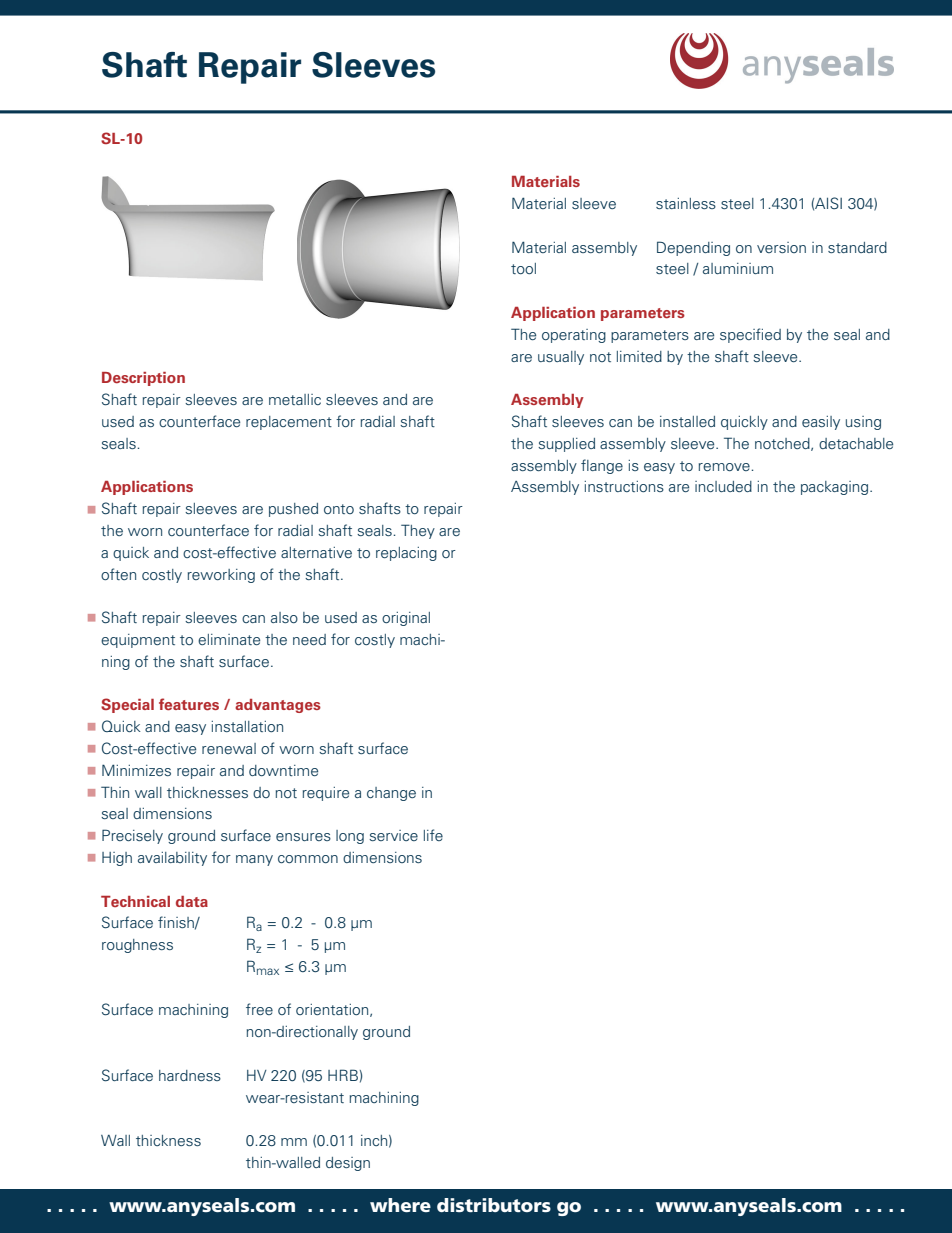 The image size is (952, 1233). I want to click on design, so click(348, 1164).
